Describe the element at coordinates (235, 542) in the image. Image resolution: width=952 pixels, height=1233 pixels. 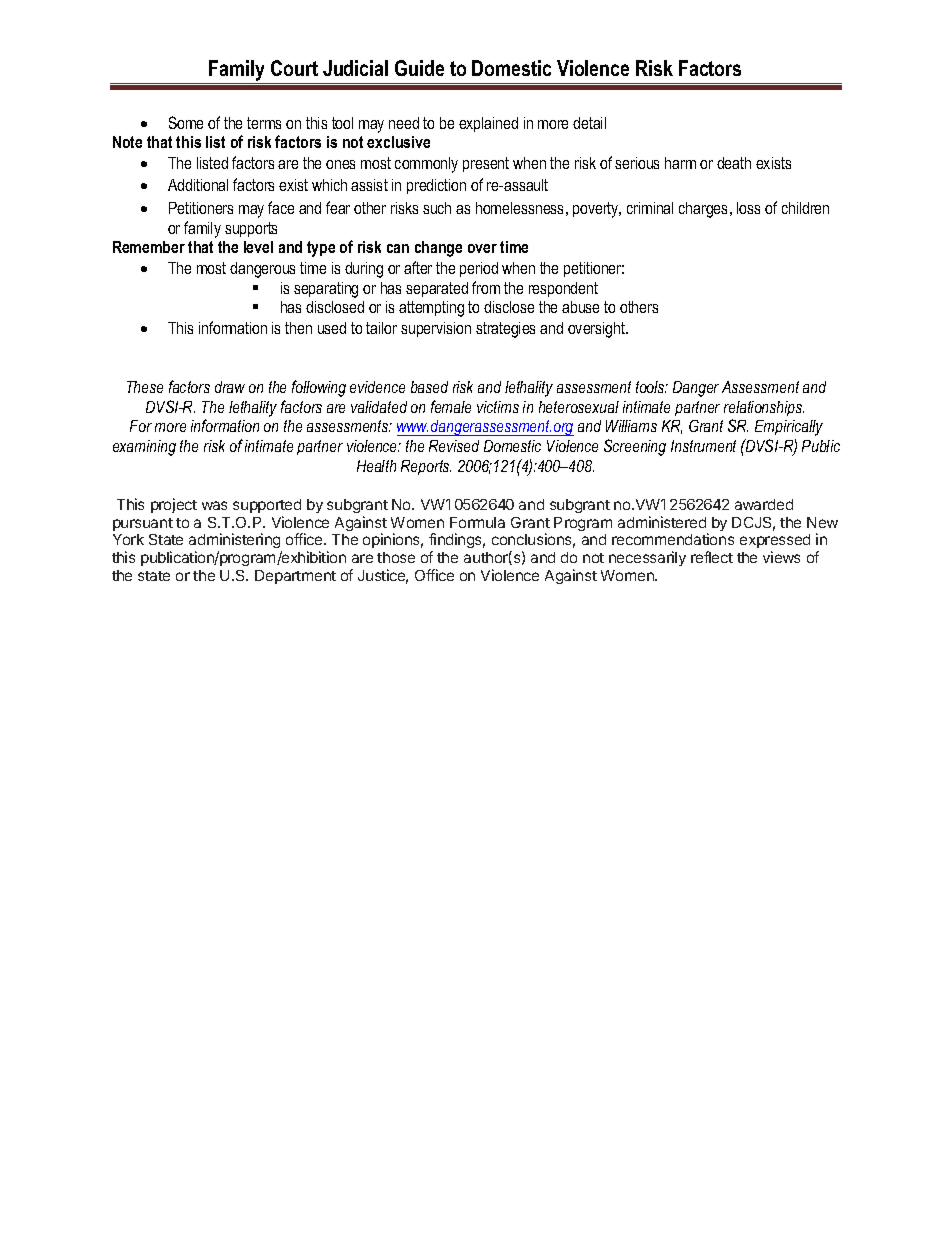
I see `administering` at that location.
